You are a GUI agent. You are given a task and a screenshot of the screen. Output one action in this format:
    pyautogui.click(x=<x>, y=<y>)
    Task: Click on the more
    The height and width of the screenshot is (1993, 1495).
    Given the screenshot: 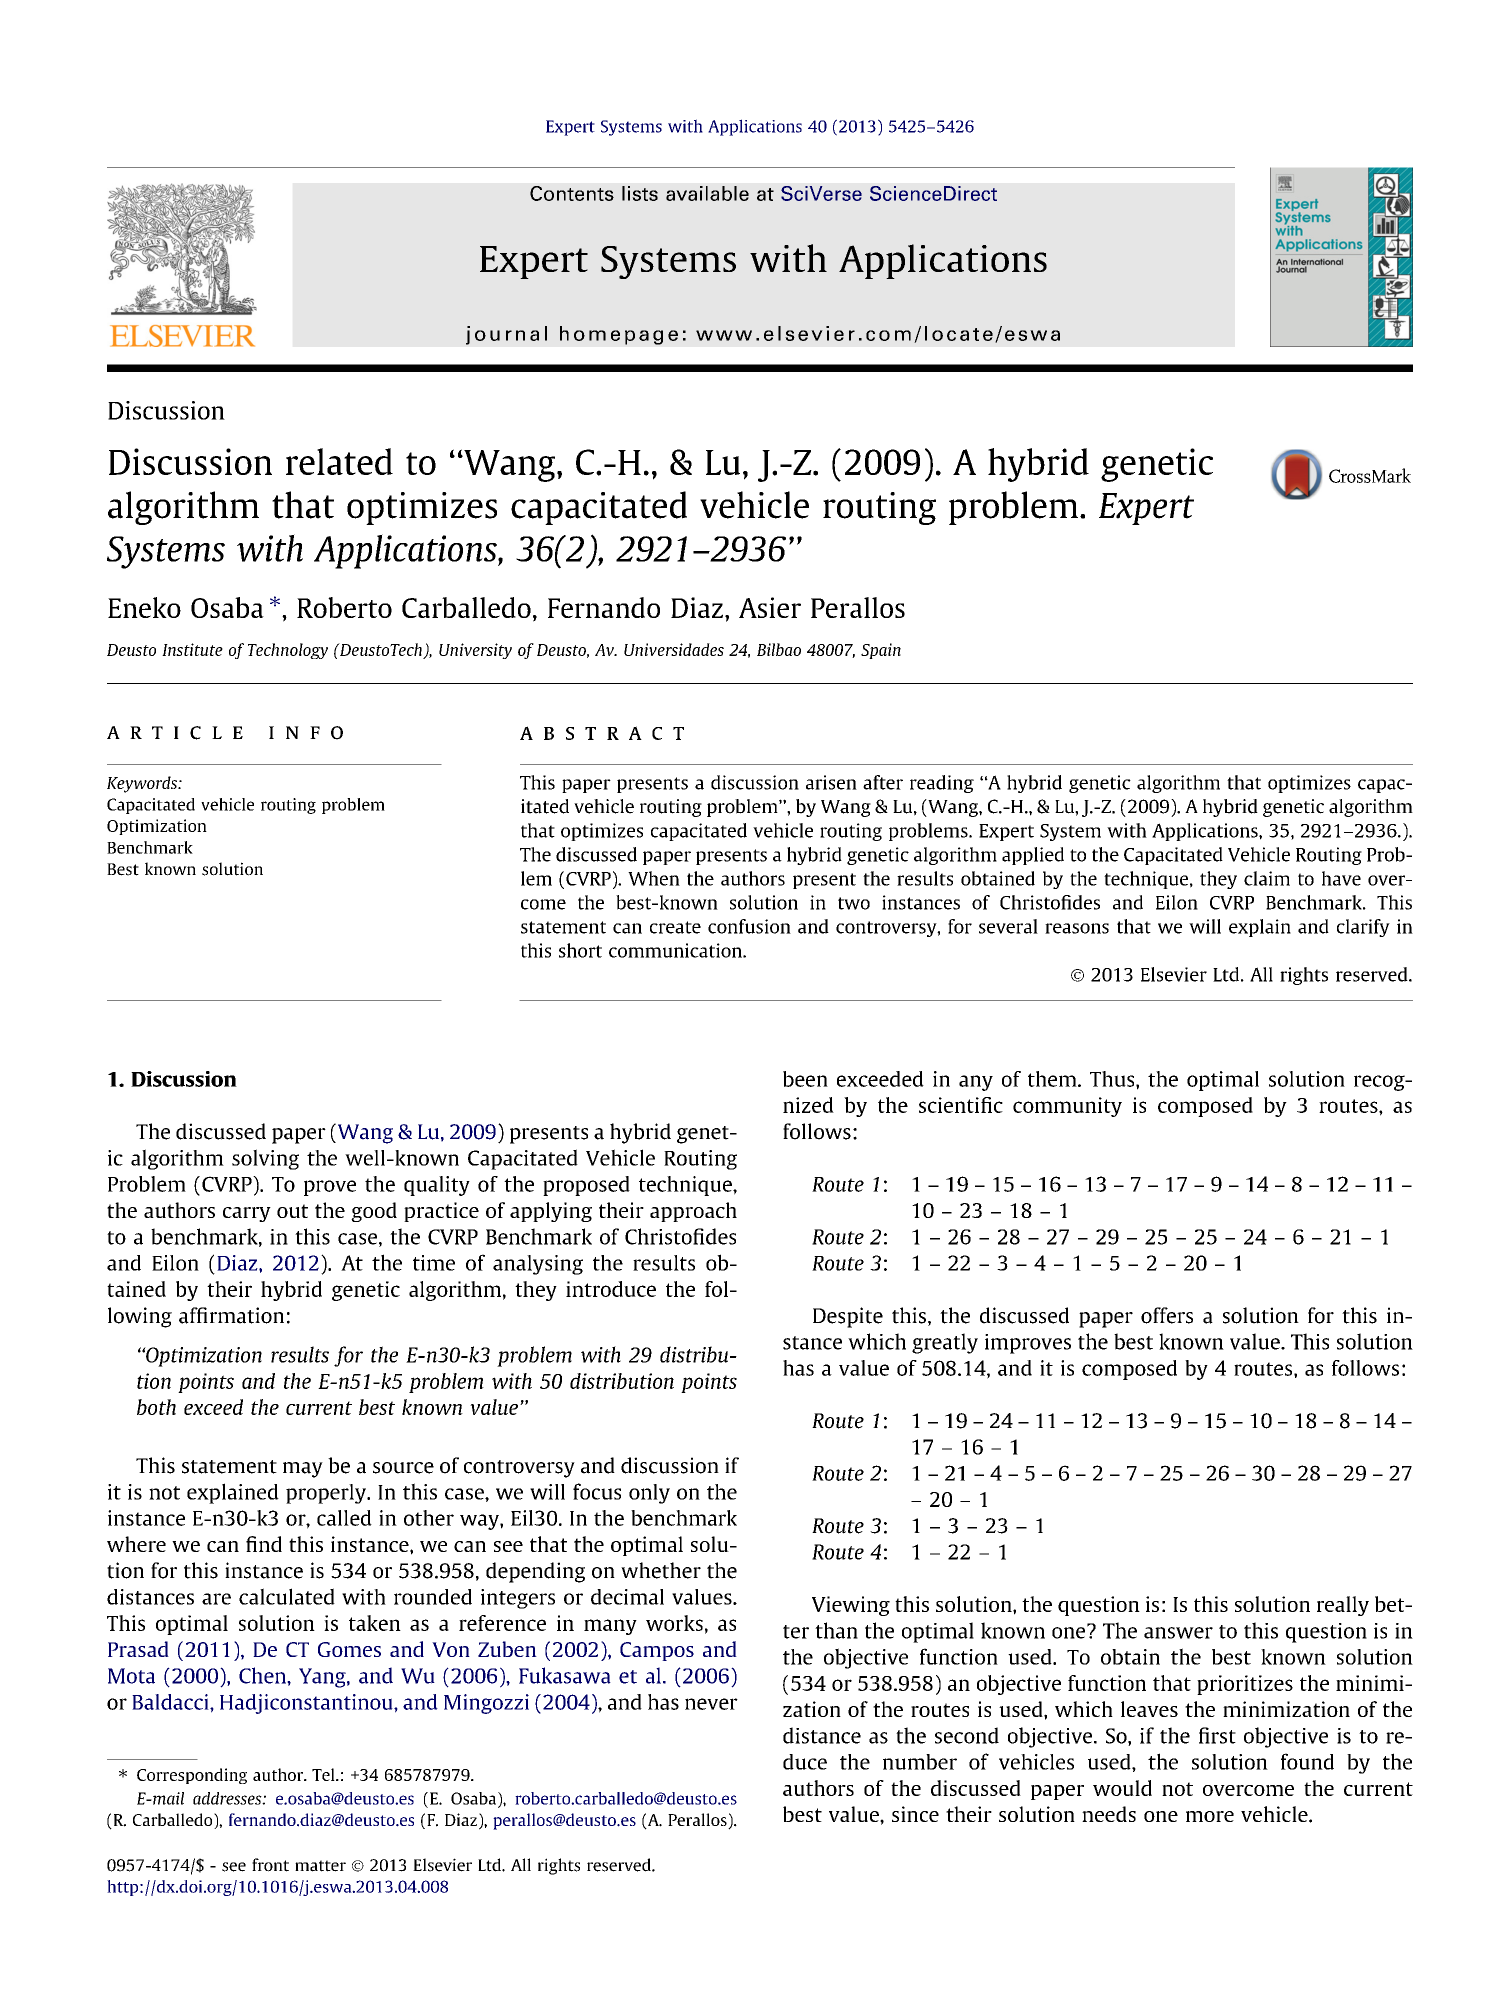 What is the action you would take?
    pyautogui.click(x=1210, y=1816)
